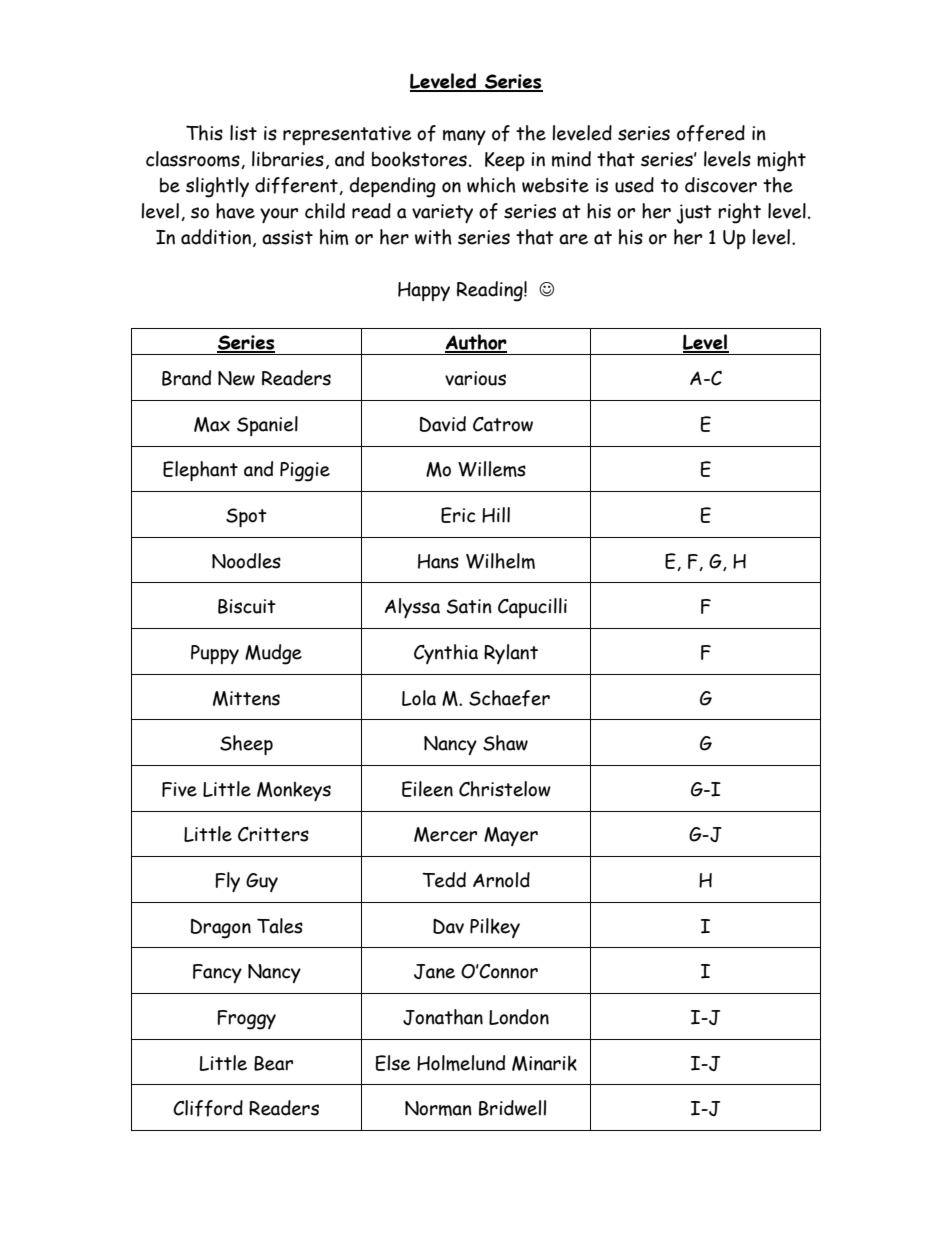  Describe the element at coordinates (496, 515) in the screenshot. I see `Hill` at that location.
